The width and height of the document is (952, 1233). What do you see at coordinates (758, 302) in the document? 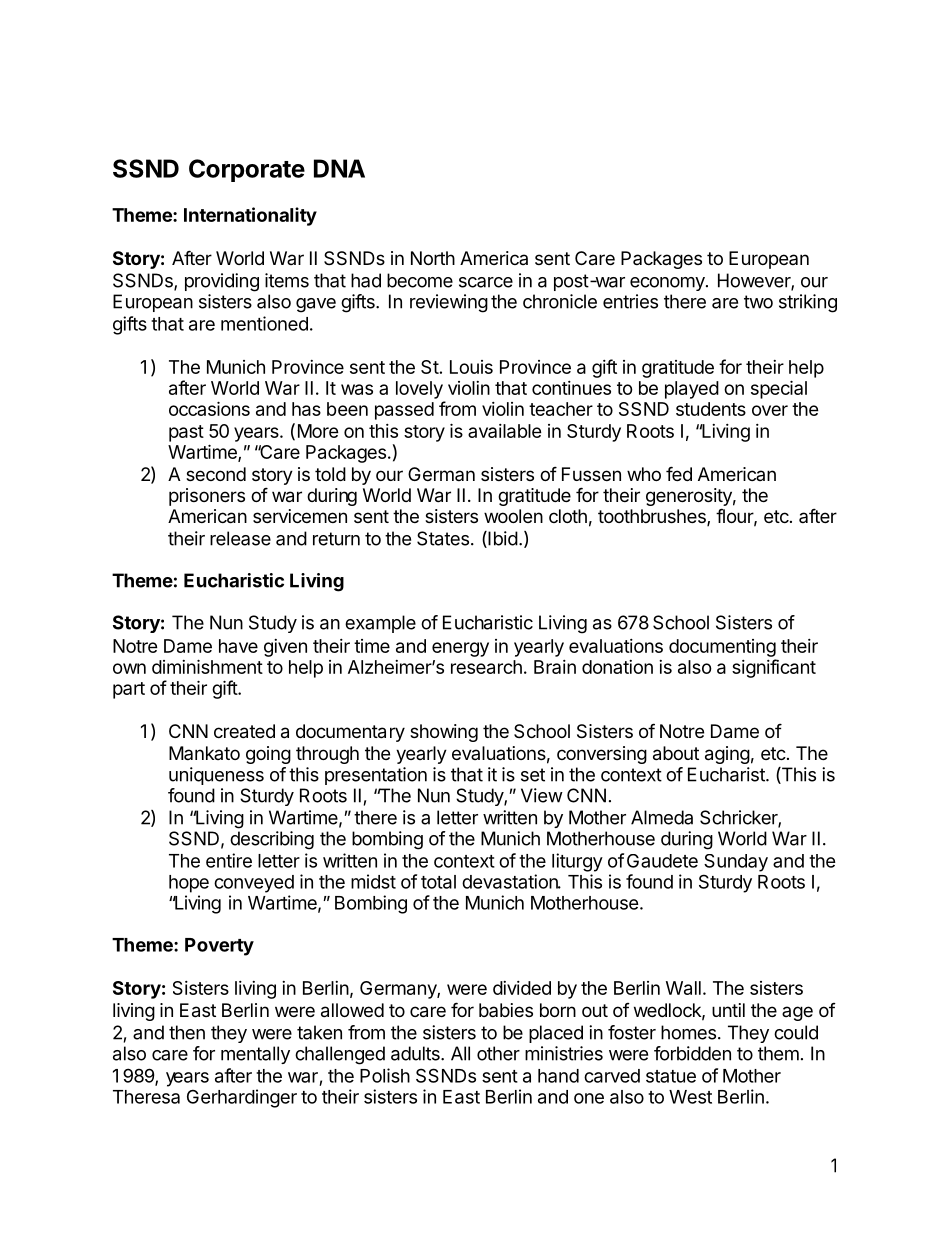
I see `two` at bounding box center [758, 302].
